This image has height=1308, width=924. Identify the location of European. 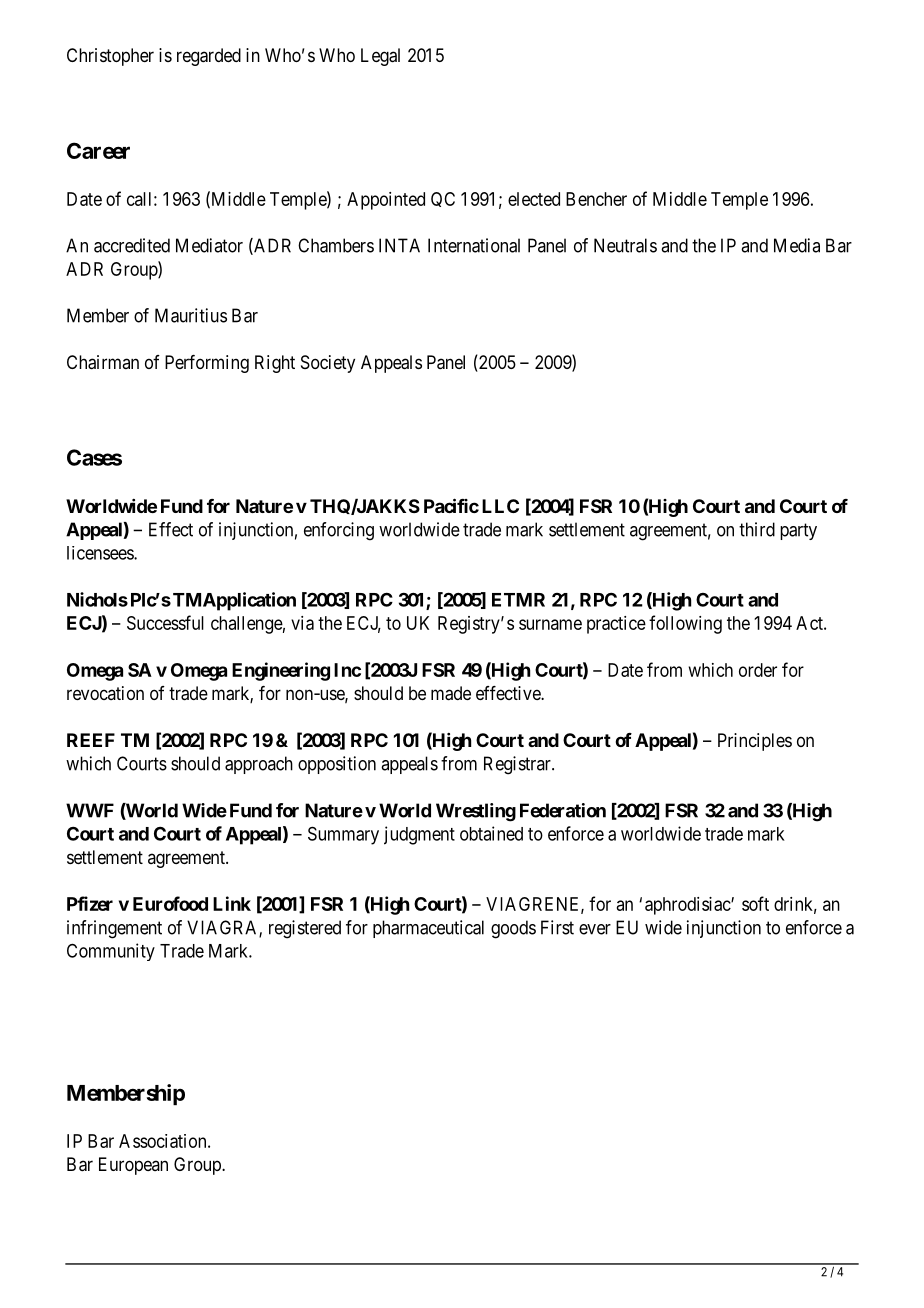
(133, 1166).
